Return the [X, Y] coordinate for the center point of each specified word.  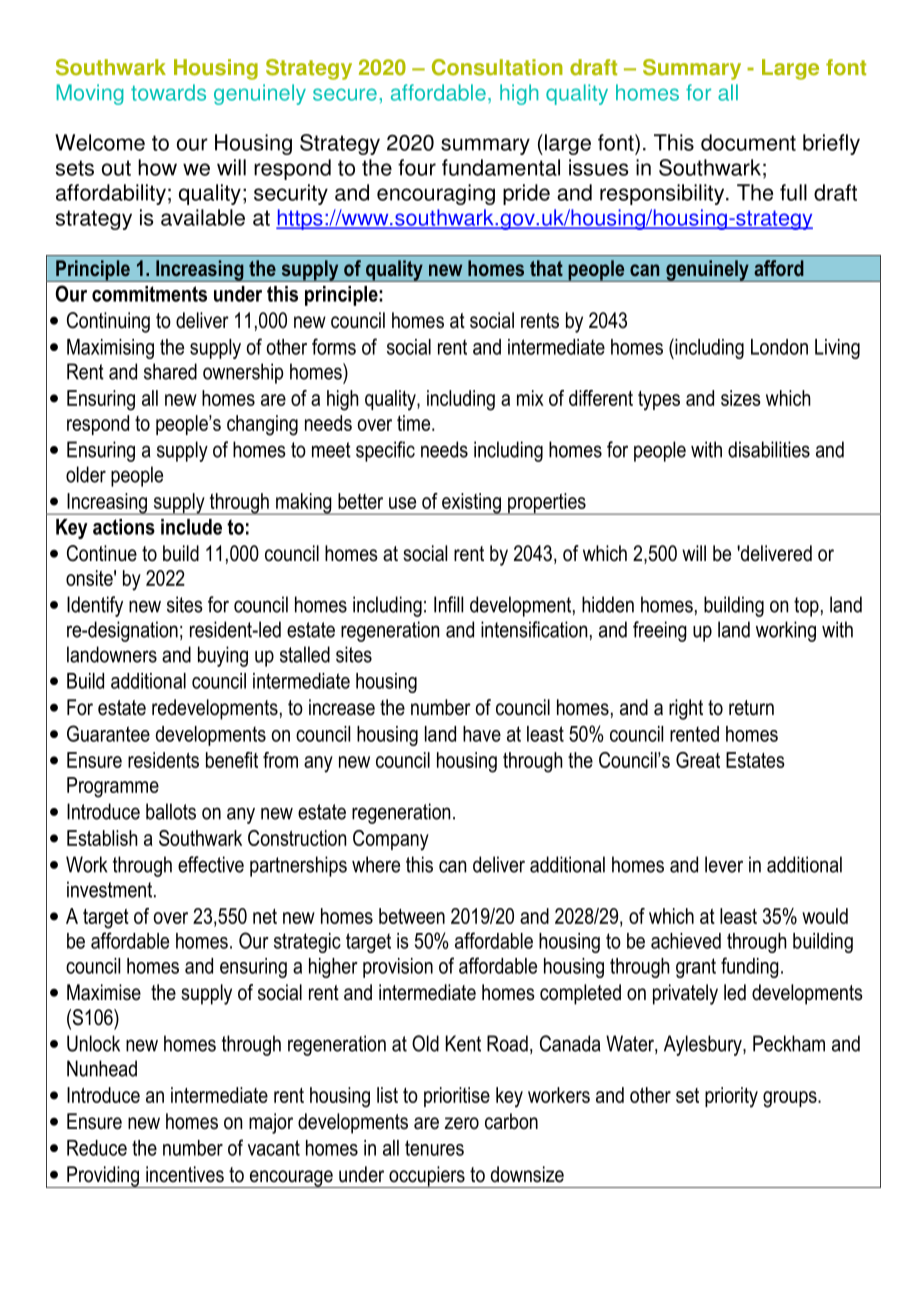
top [806, 607]
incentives [185, 1174]
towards [168, 92]
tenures [434, 1148]
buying [223, 656]
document [748, 142]
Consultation [497, 67]
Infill [448, 604]
